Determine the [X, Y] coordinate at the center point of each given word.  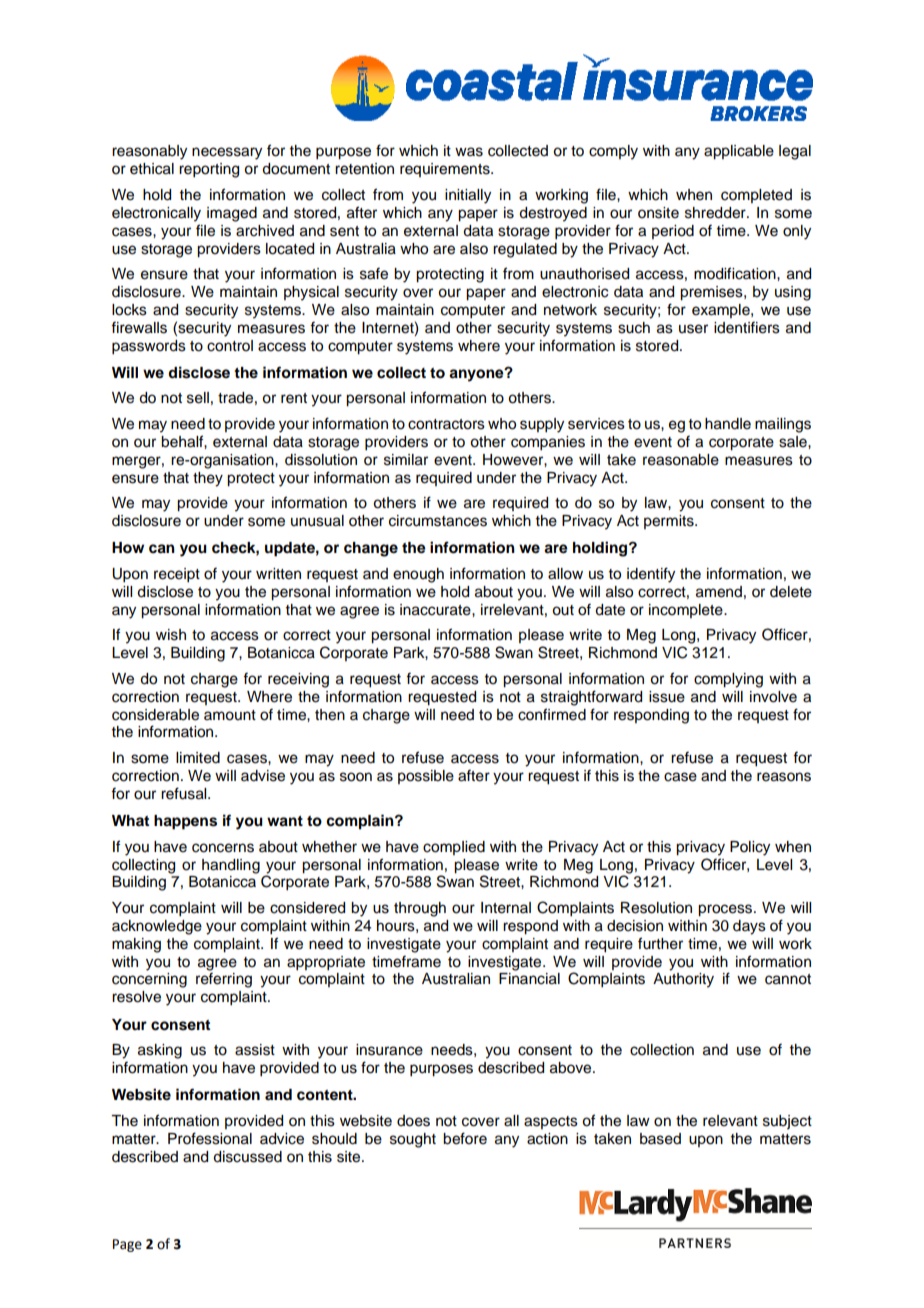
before [465, 1138]
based [660, 1139]
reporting [209, 170]
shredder [716, 213]
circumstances [438, 521]
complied [454, 848]
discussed [247, 1157]
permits [670, 522]
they [208, 479]
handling [231, 866]
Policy [750, 848]
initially [468, 196]
